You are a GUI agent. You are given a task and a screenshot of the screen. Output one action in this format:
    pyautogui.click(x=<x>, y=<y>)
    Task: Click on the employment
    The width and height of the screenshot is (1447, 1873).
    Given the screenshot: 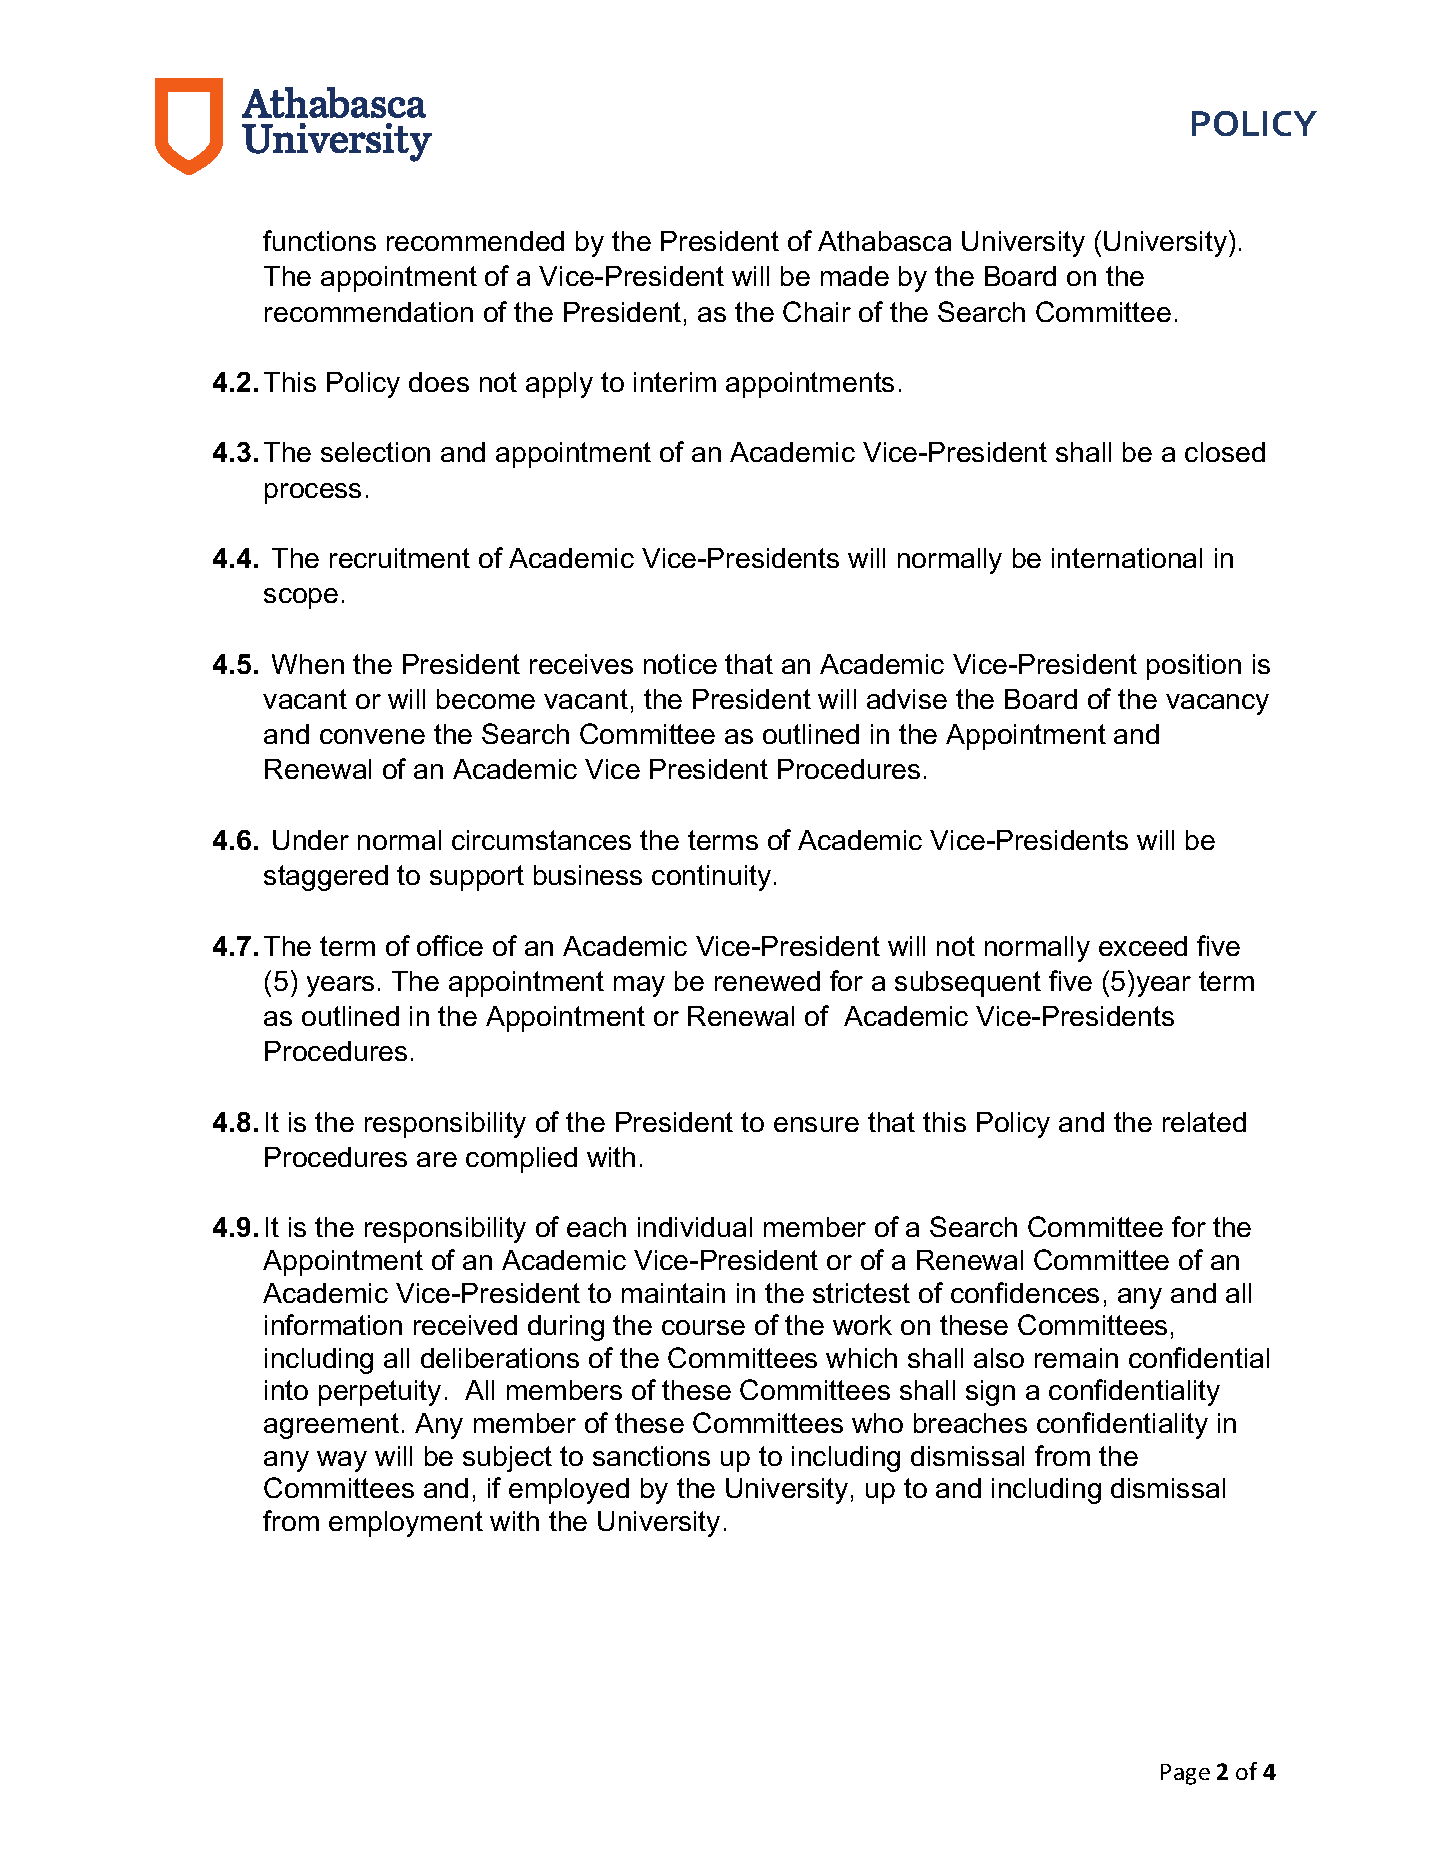 What is the action you would take?
    pyautogui.click(x=406, y=1524)
